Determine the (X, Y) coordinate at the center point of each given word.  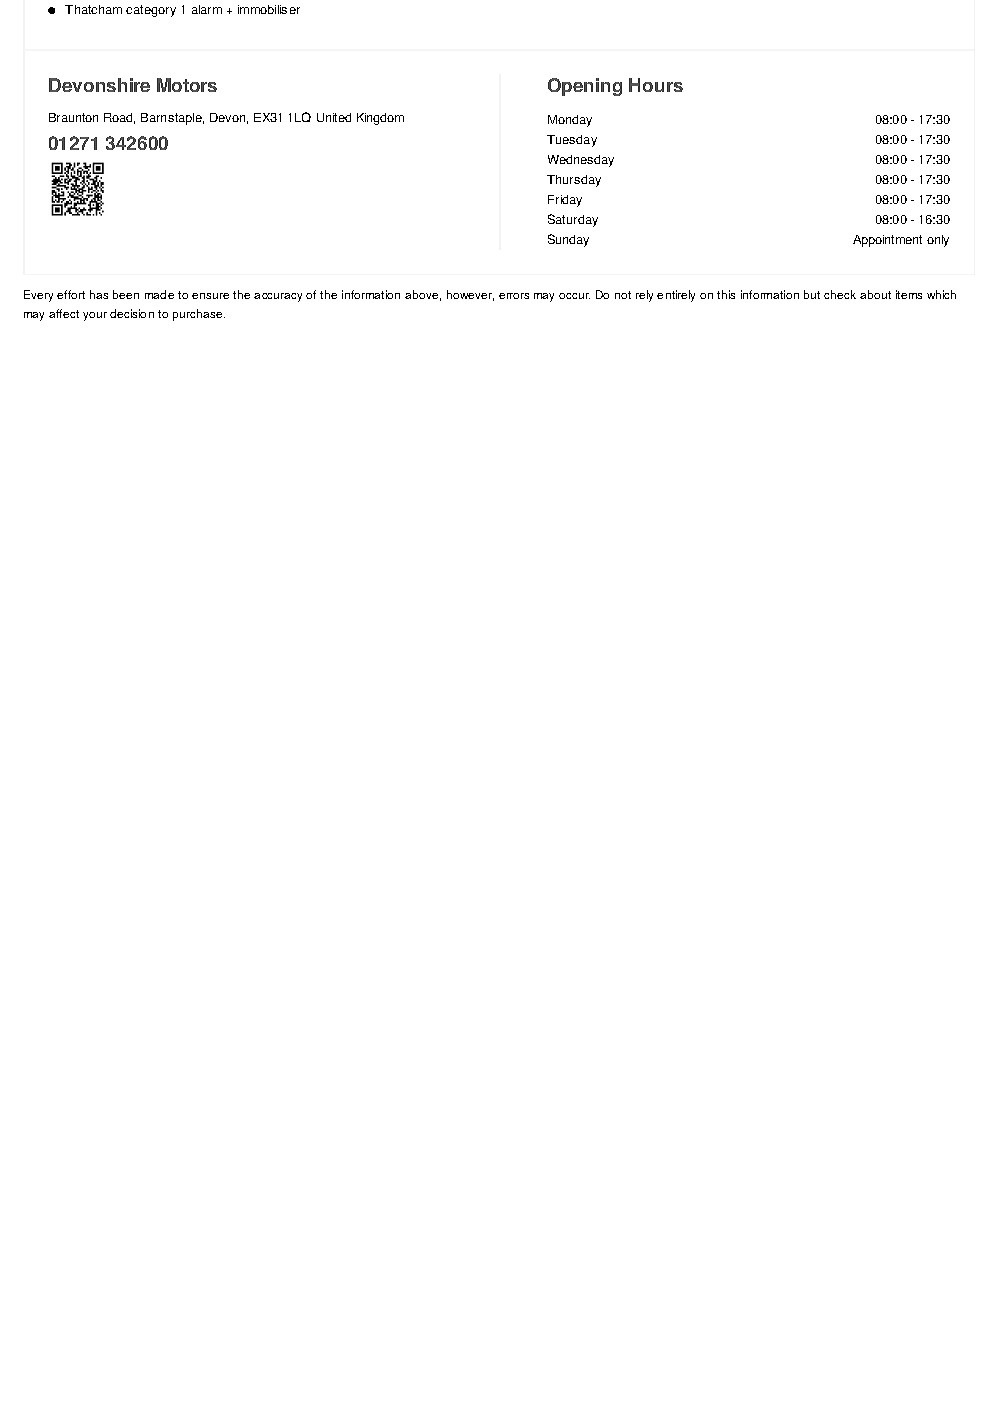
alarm (207, 9)
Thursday (574, 181)
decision (132, 313)
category (151, 11)
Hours (656, 85)
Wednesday (581, 161)
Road (119, 118)
